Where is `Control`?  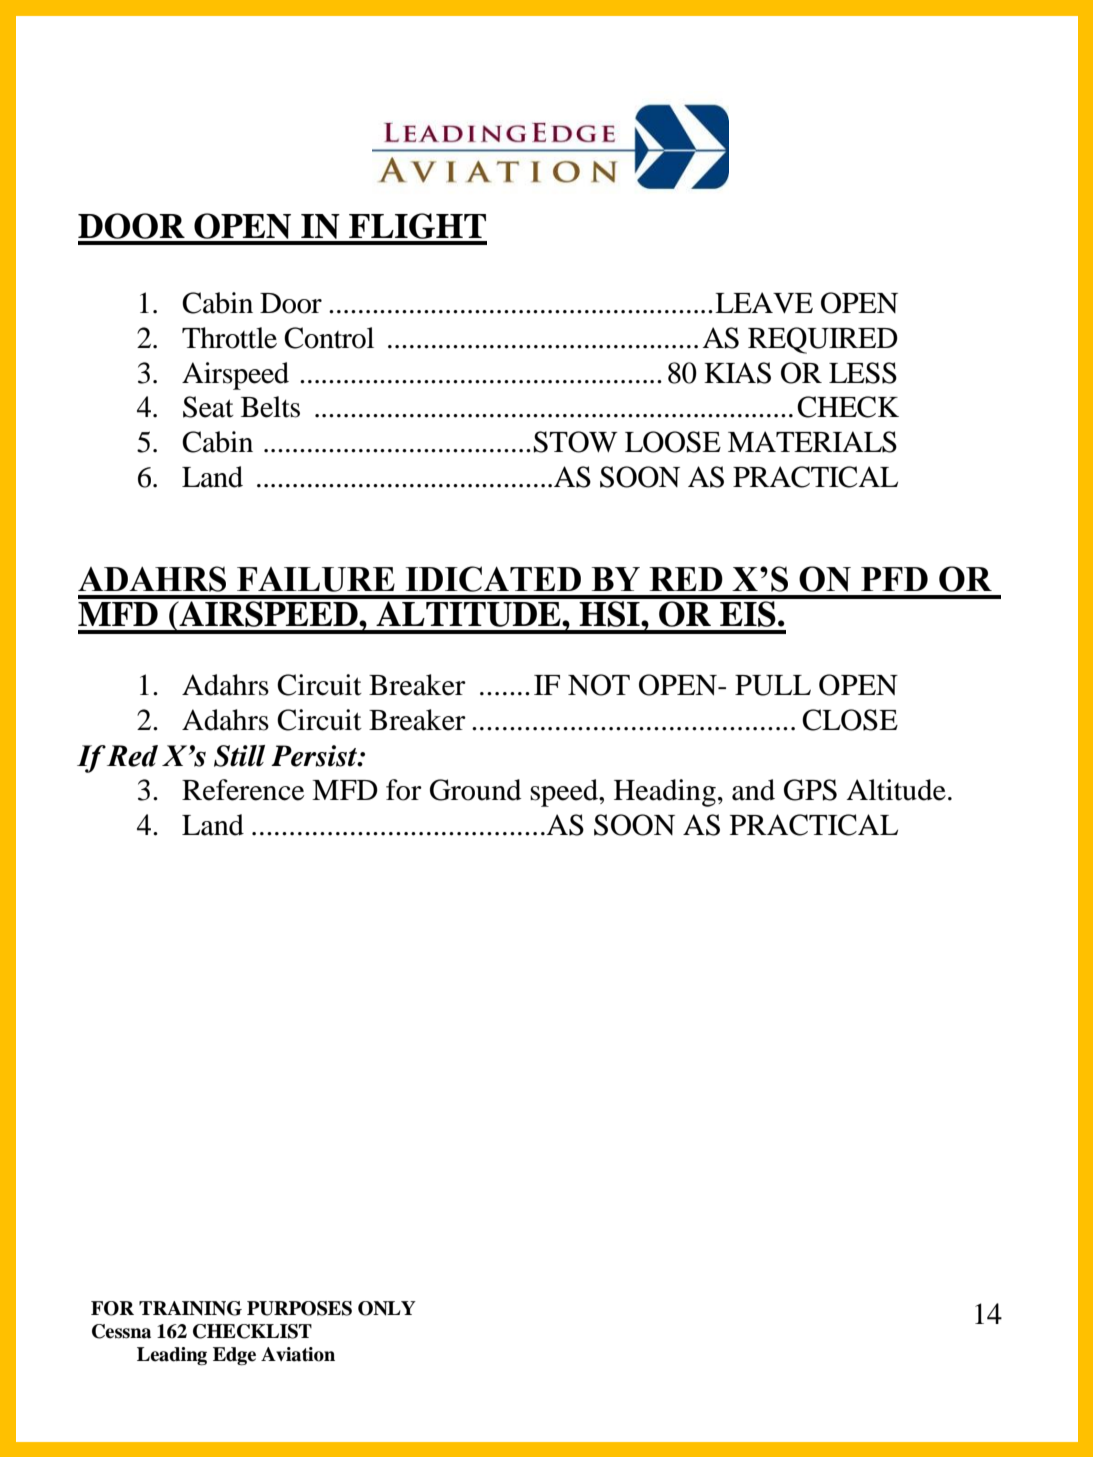
Control is located at coordinates (329, 338).
